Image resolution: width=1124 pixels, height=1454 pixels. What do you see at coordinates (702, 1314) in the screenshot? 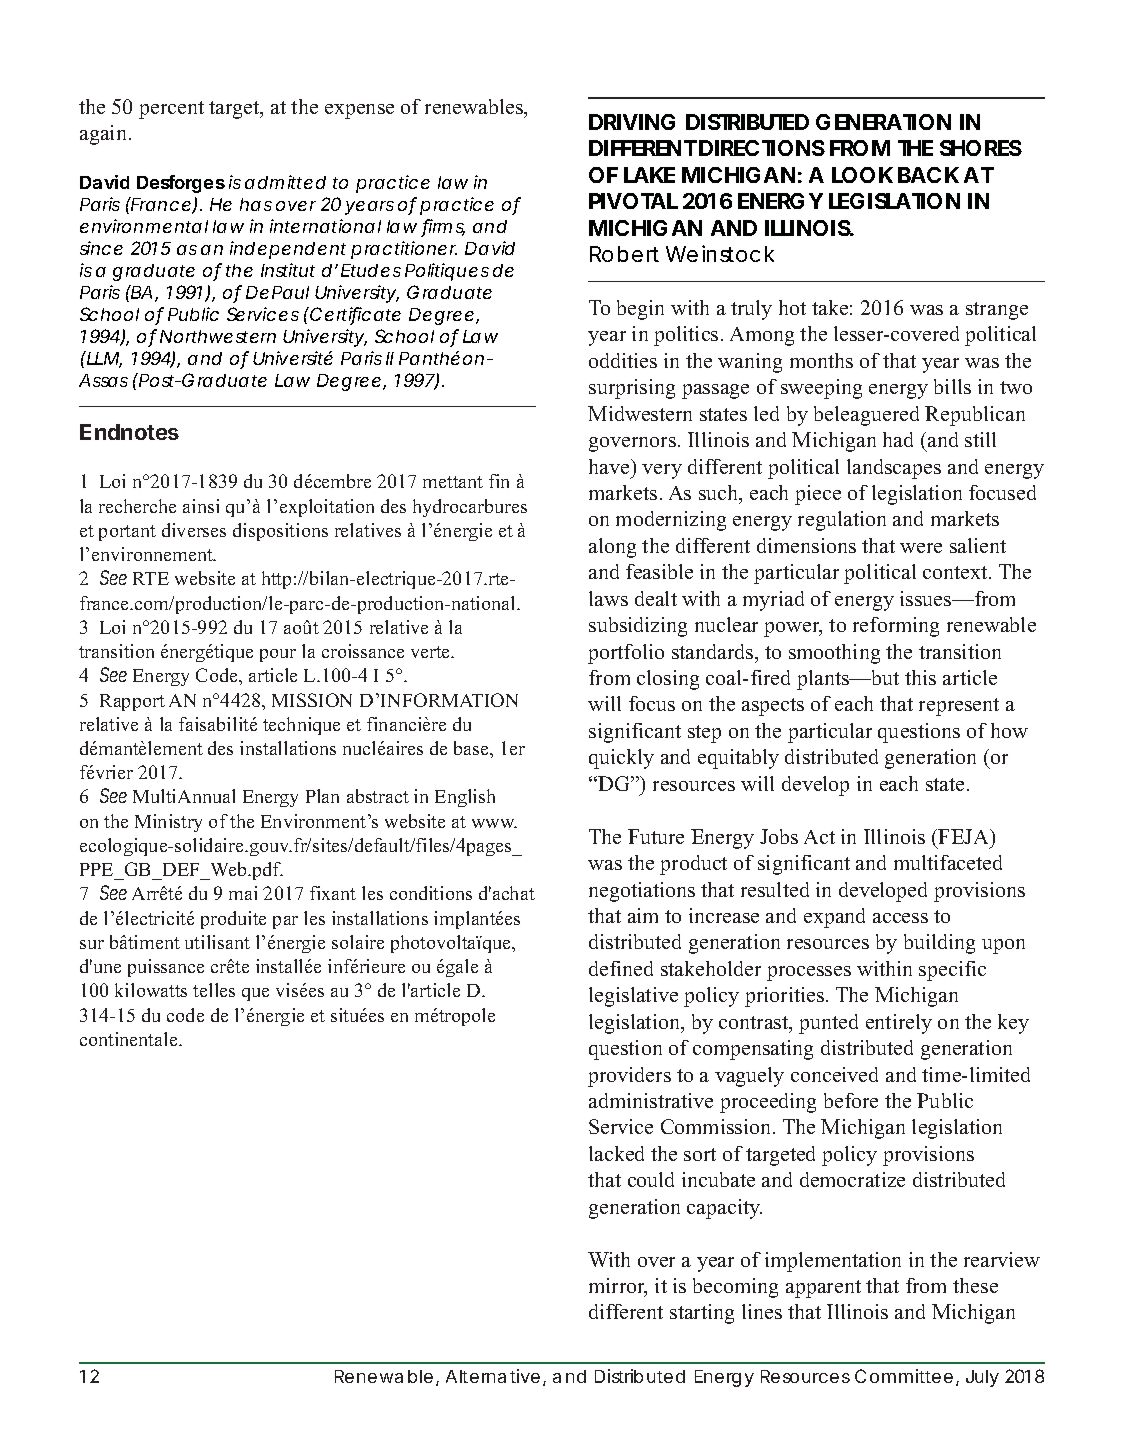
I see `starting` at bounding box center [702, 1314].
